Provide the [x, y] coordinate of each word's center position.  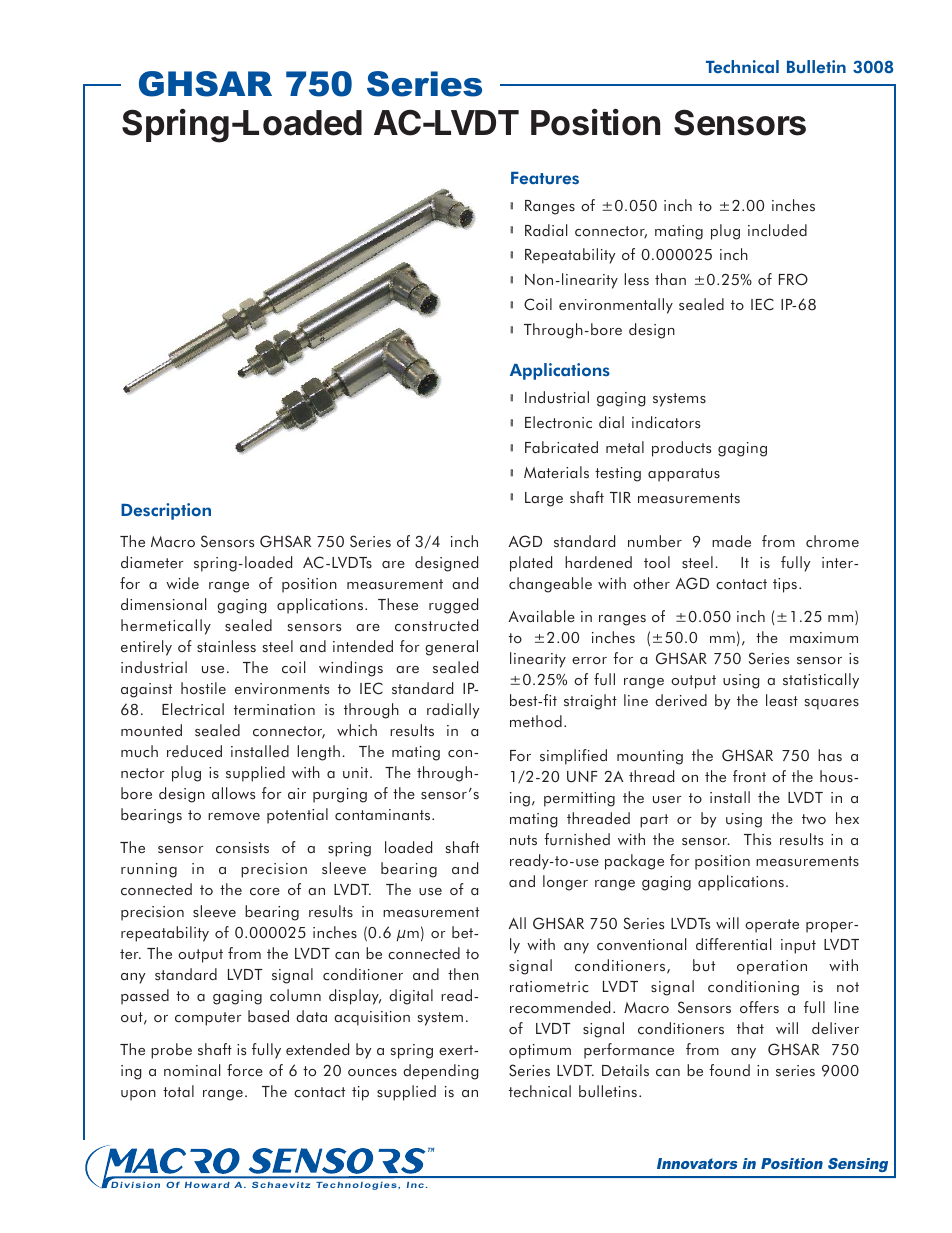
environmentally [616, 306]
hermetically [166, 627]
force [245, 1070]
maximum [824, 638]
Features [545, 178]
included [777, 230]
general [451, 648]
